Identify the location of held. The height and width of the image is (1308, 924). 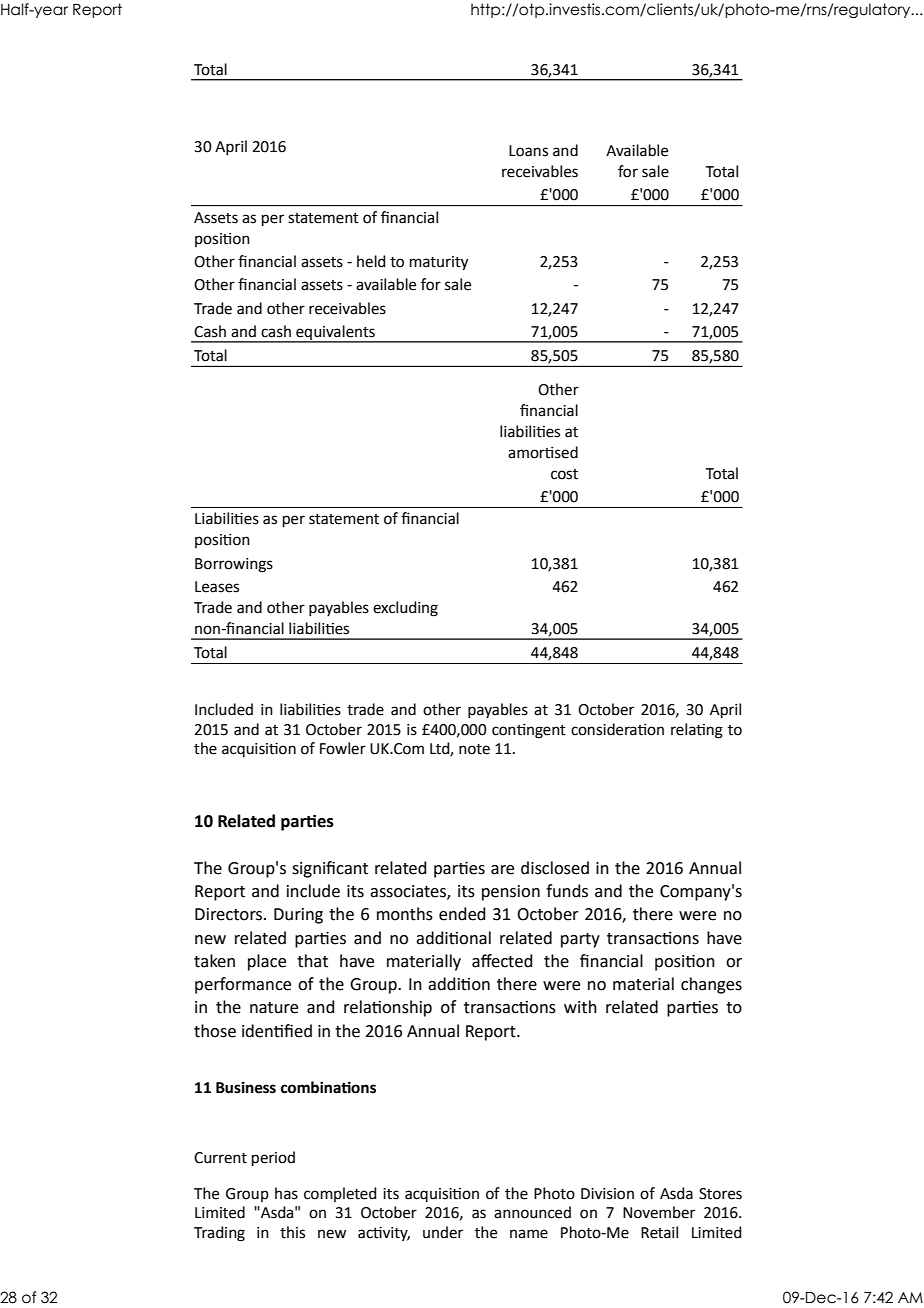
(371, 261).
